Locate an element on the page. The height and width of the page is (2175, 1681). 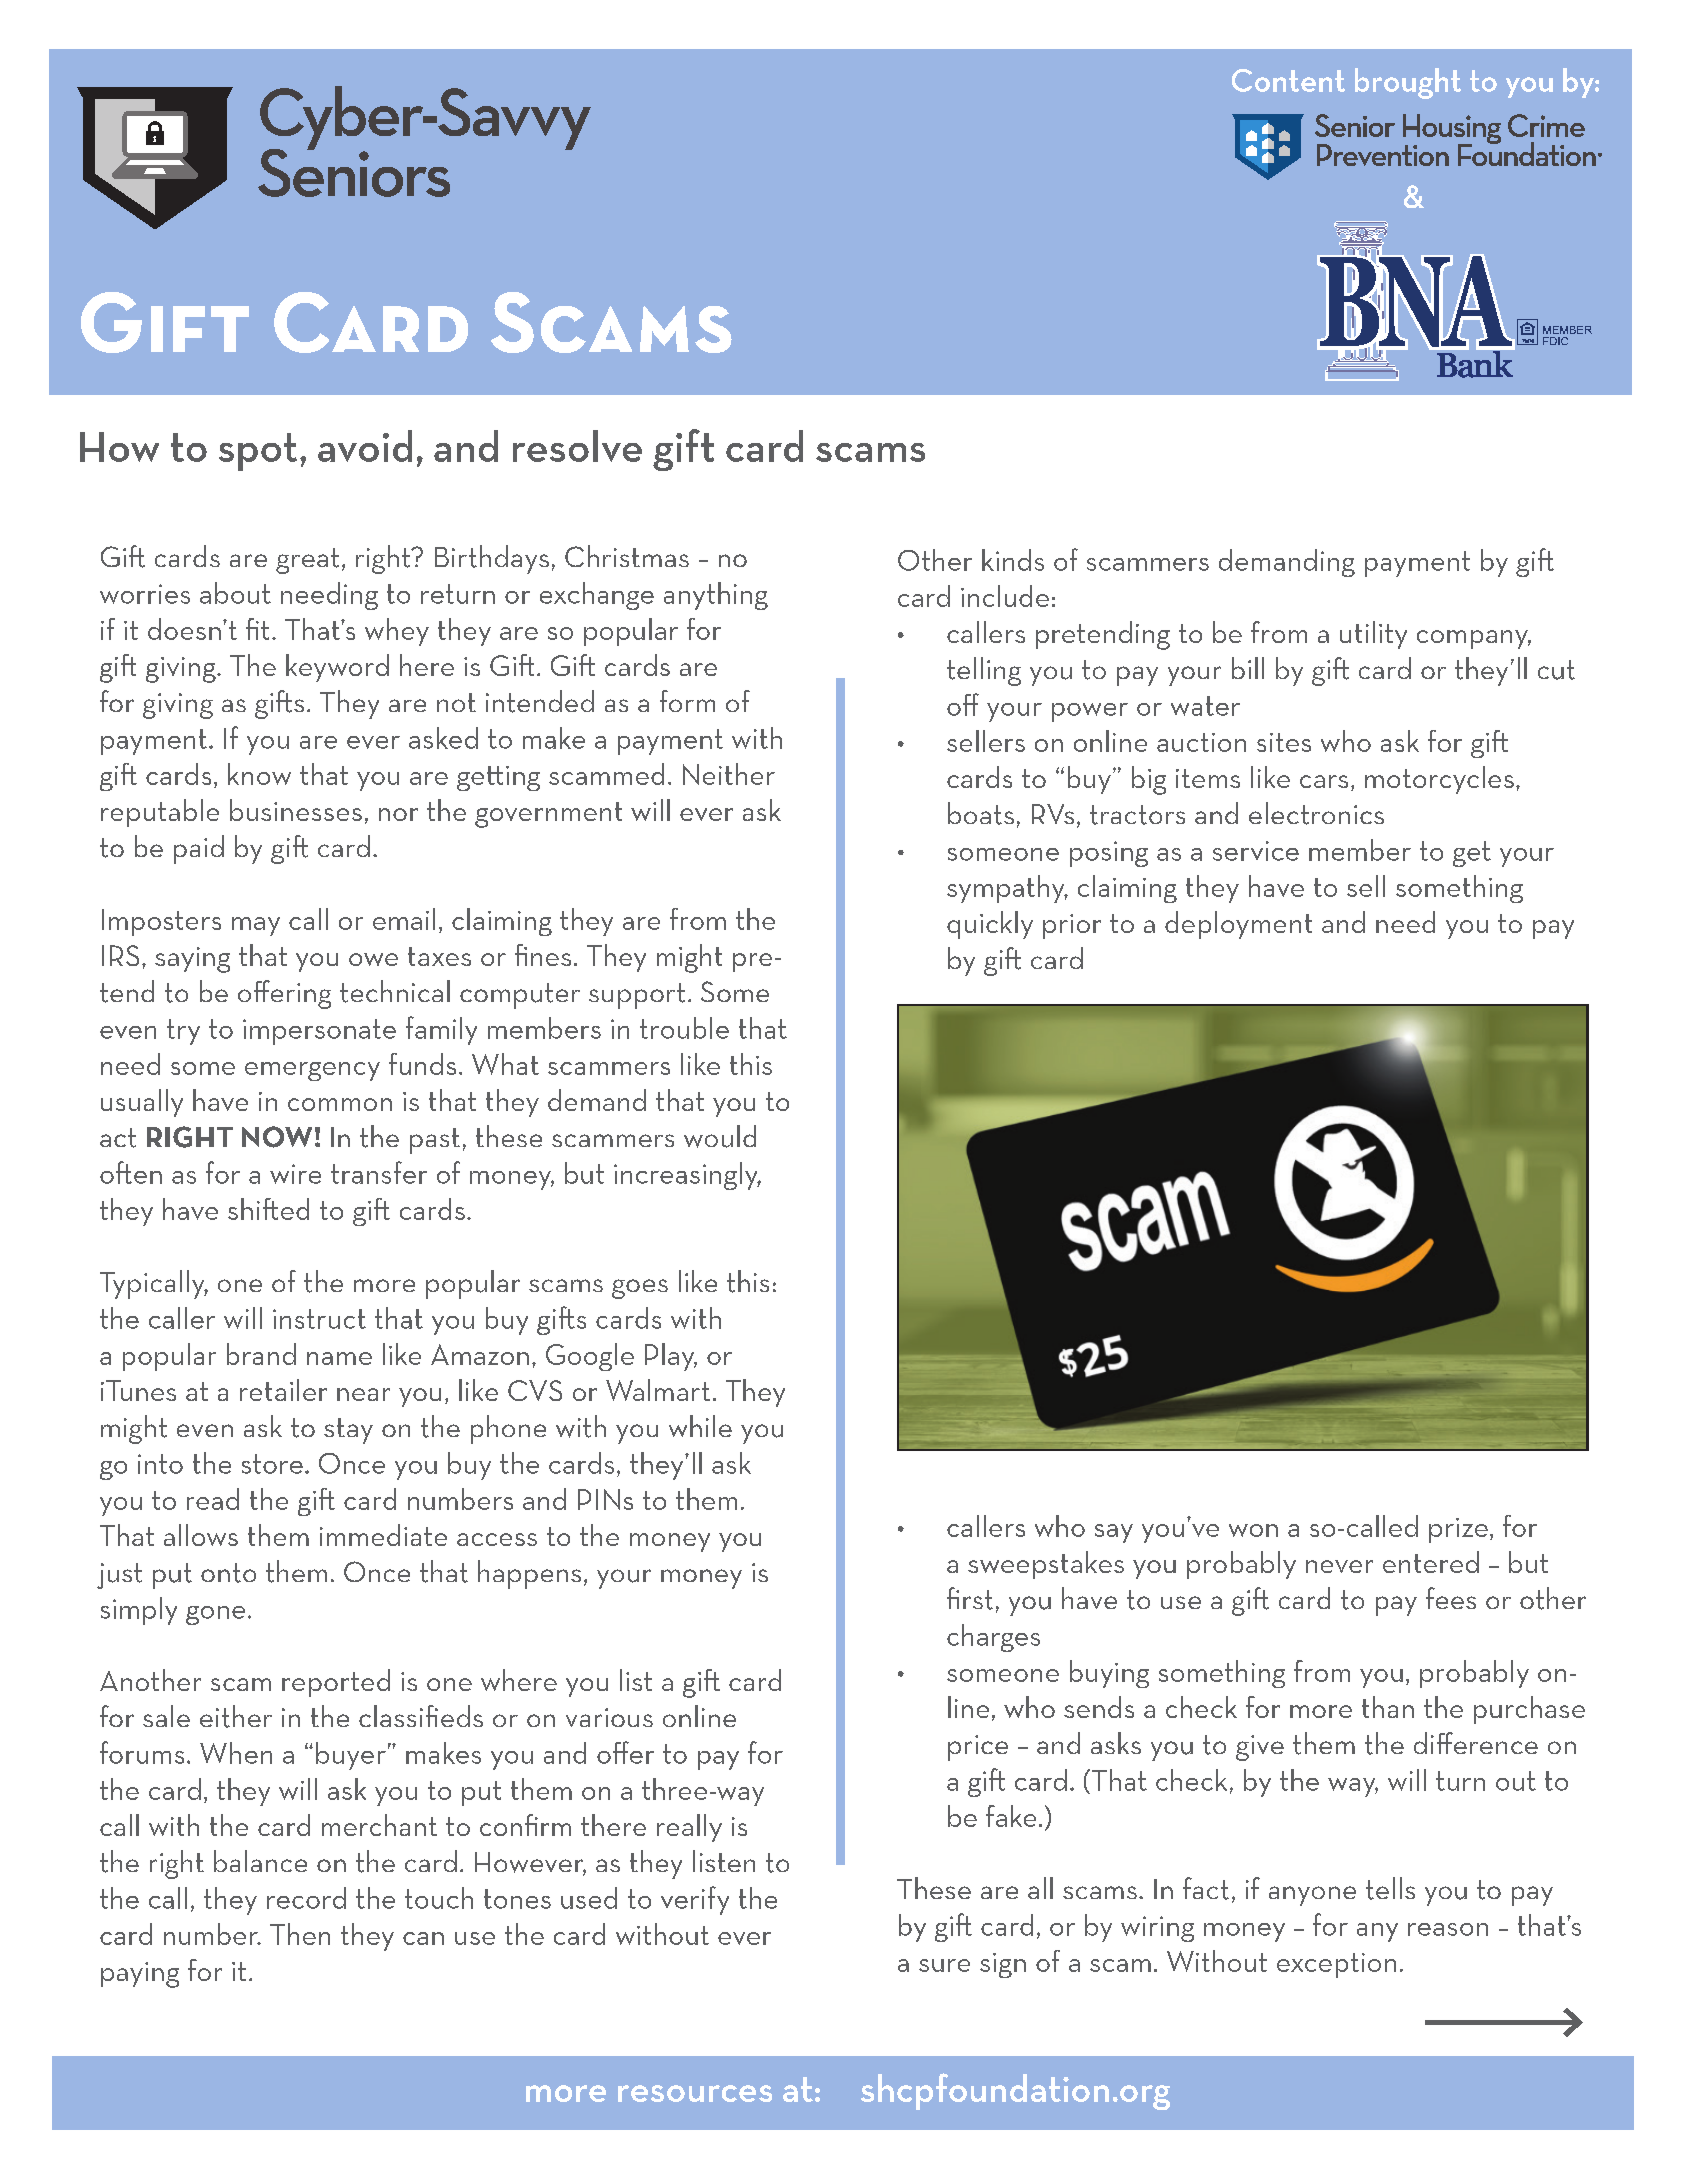
utility is located at coordinates (1373, 635).
